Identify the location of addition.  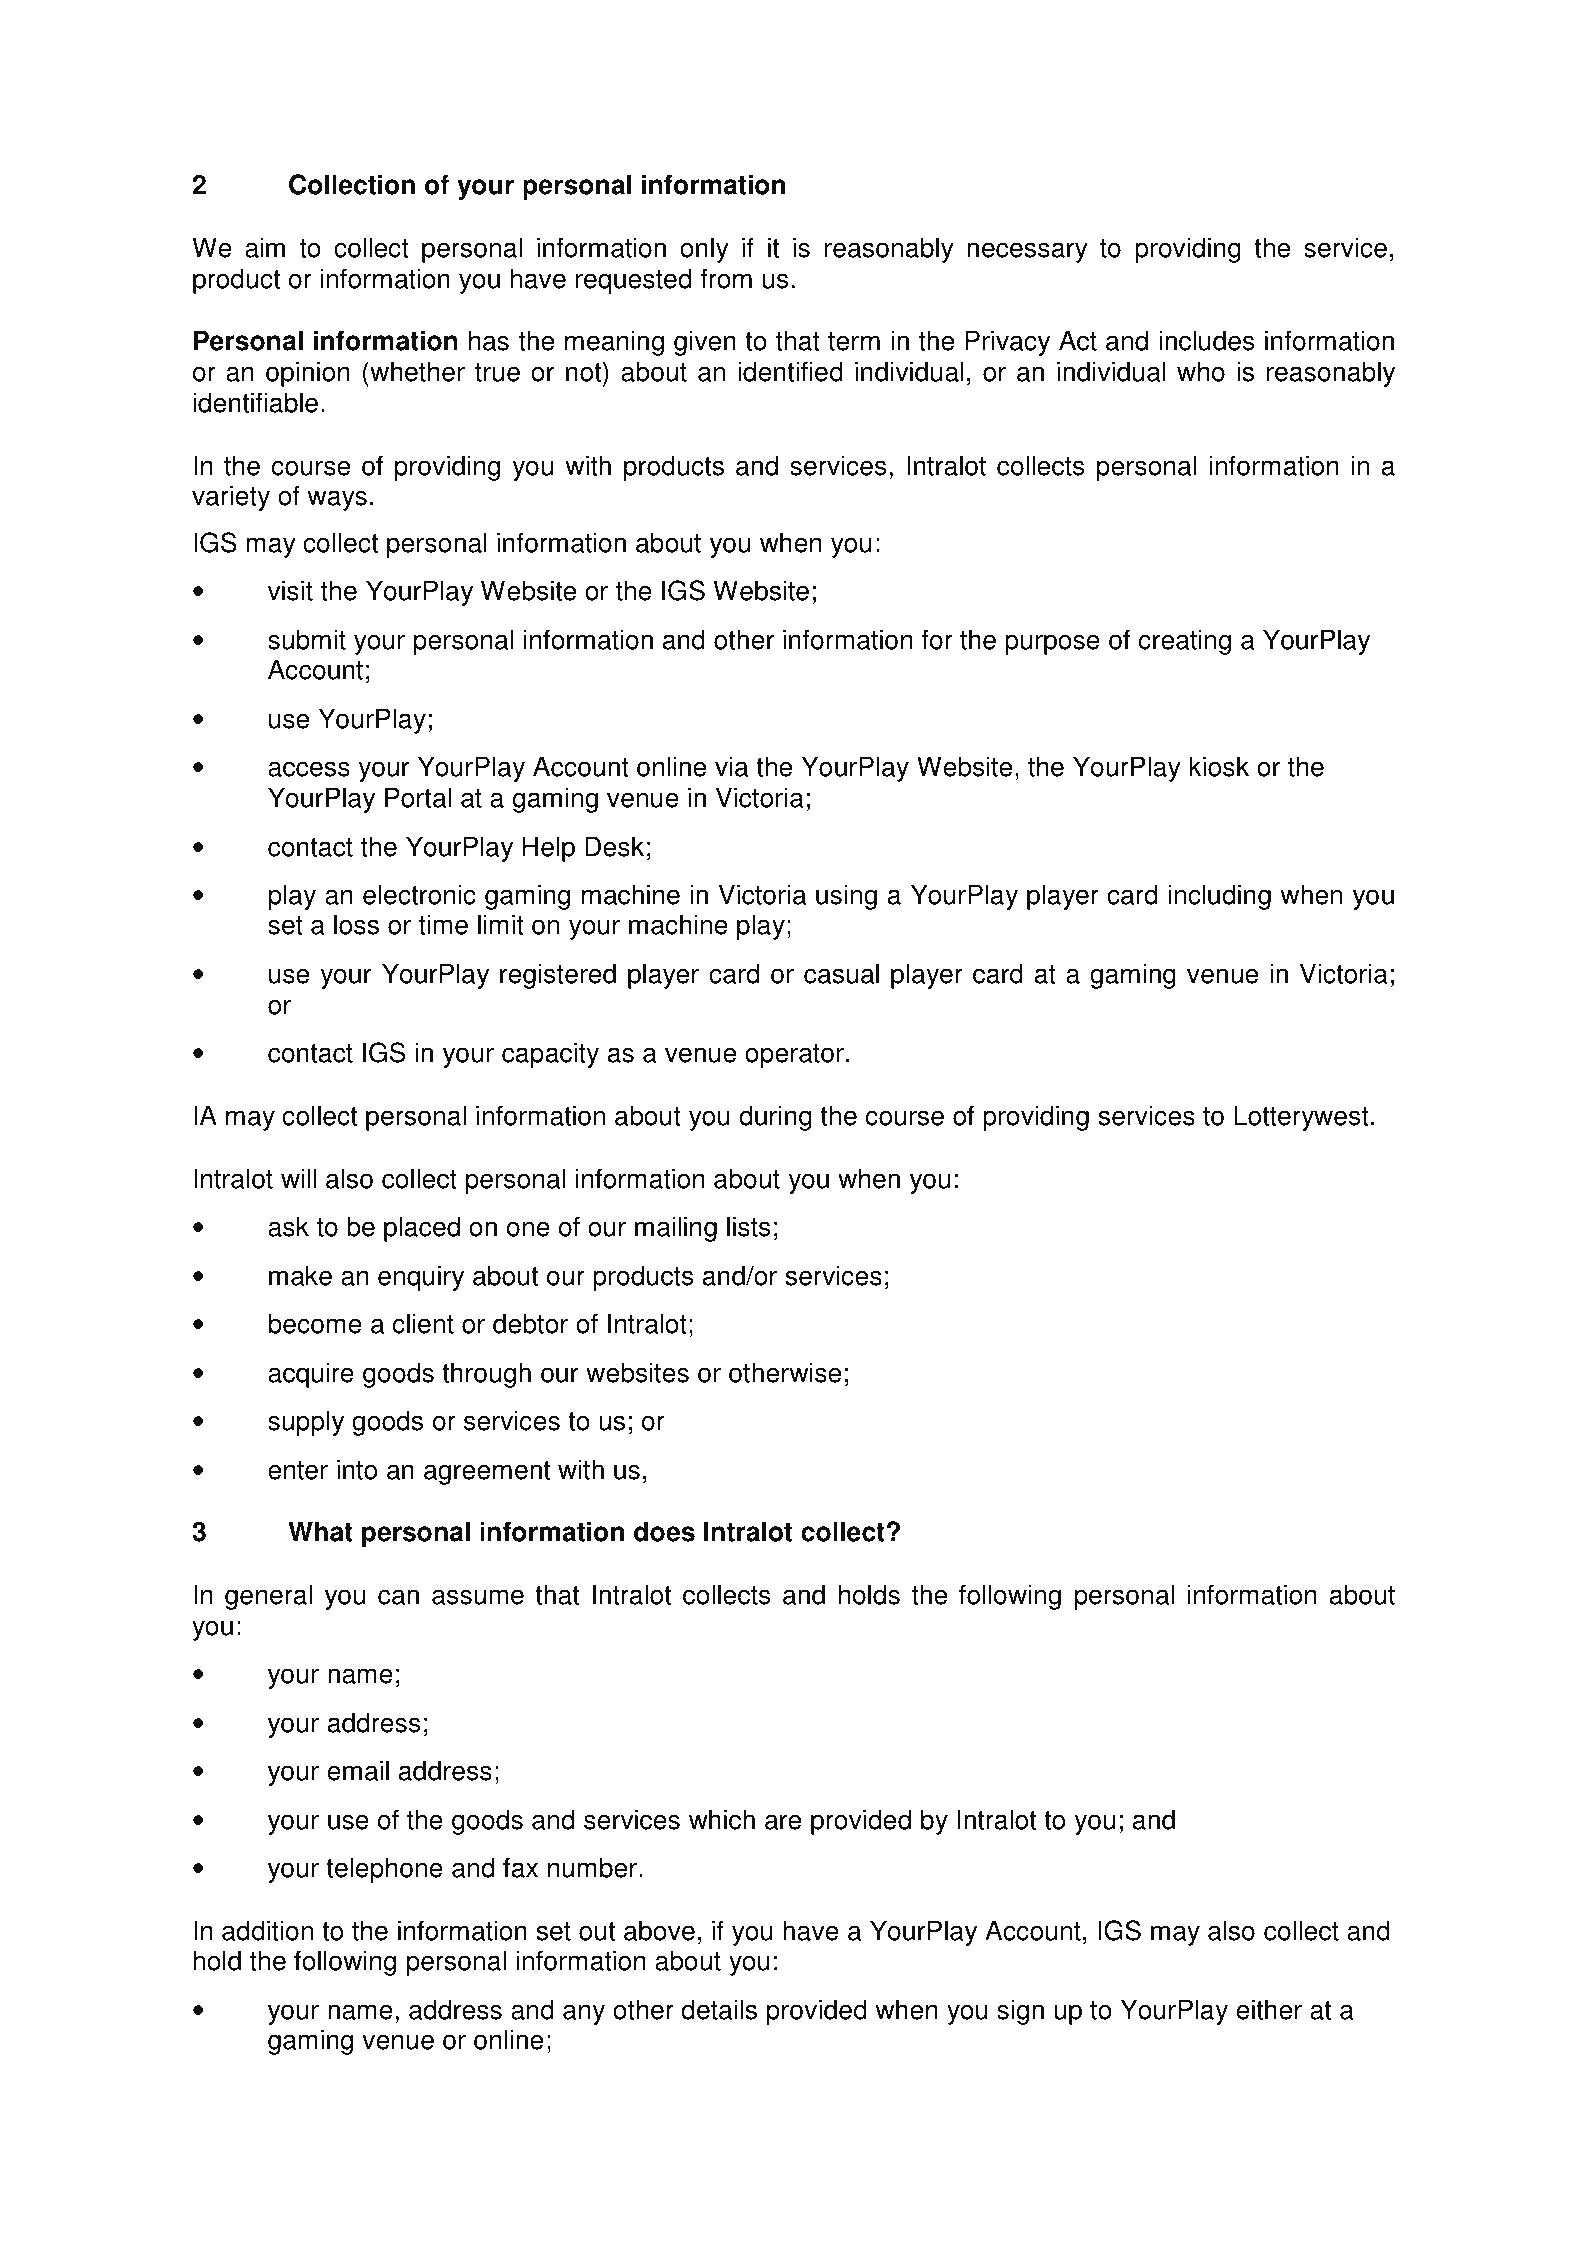
(267, 1930).
